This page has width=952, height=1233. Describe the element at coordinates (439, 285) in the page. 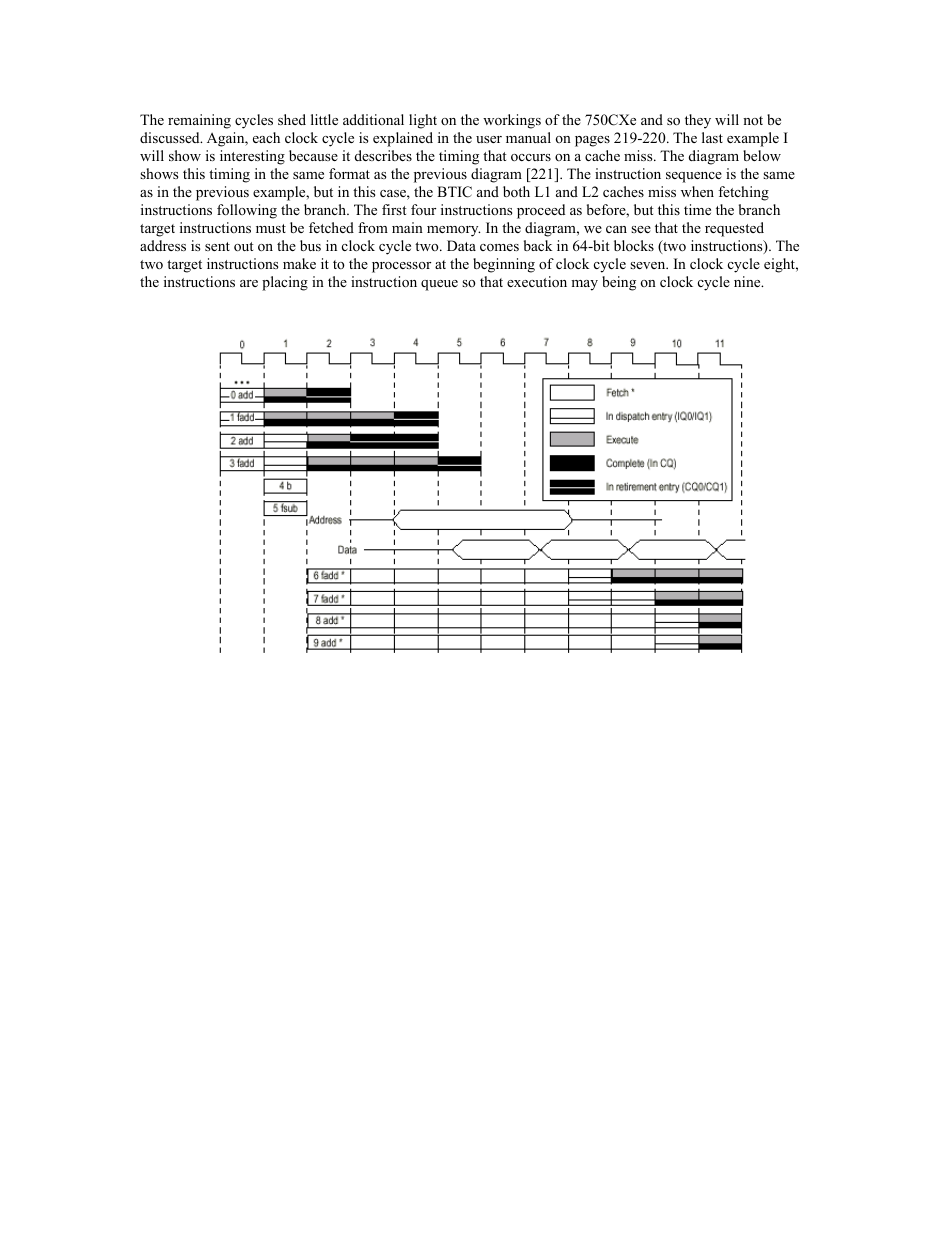

I see `queue` at that location.
